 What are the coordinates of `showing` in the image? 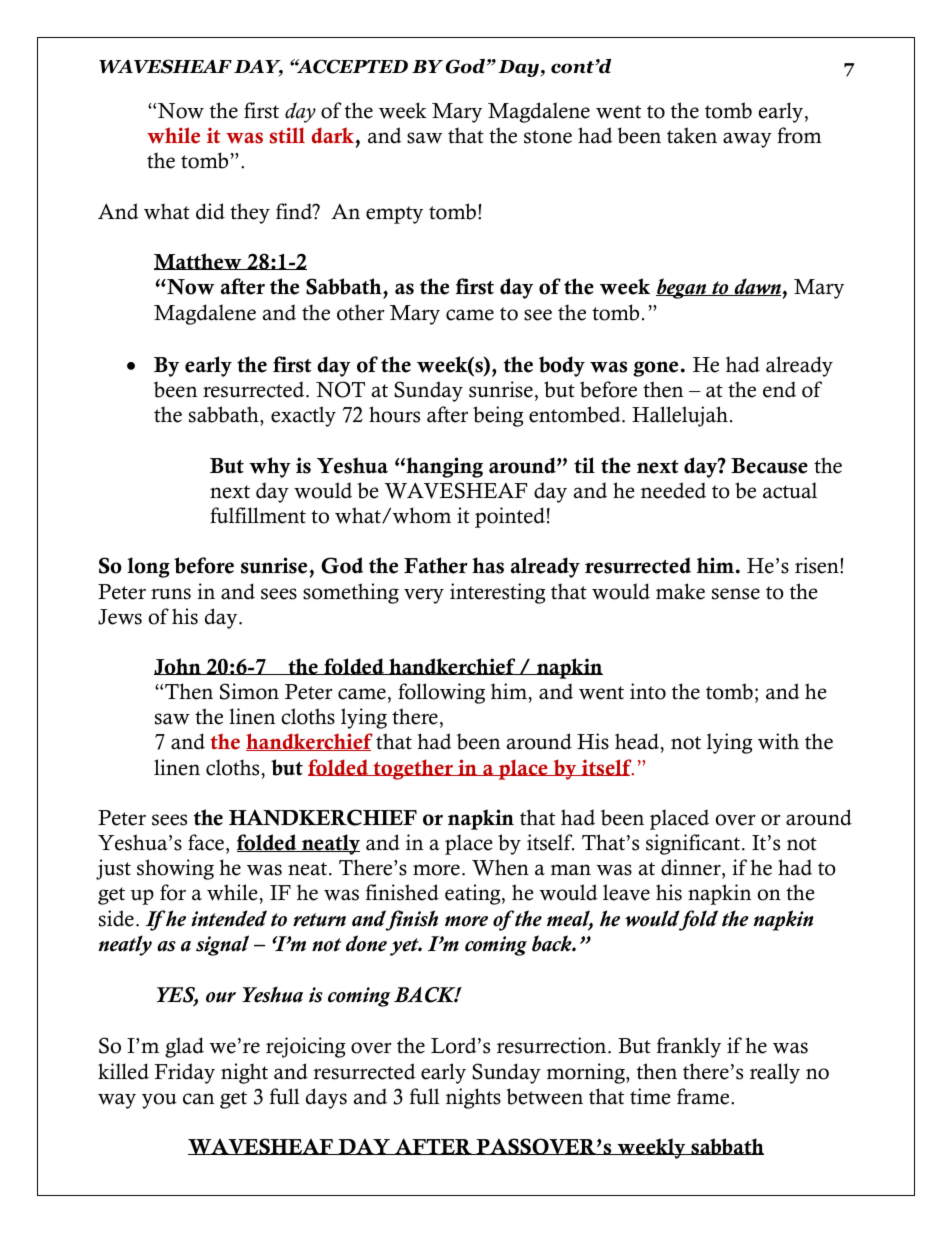 It's located at (175, 869).
